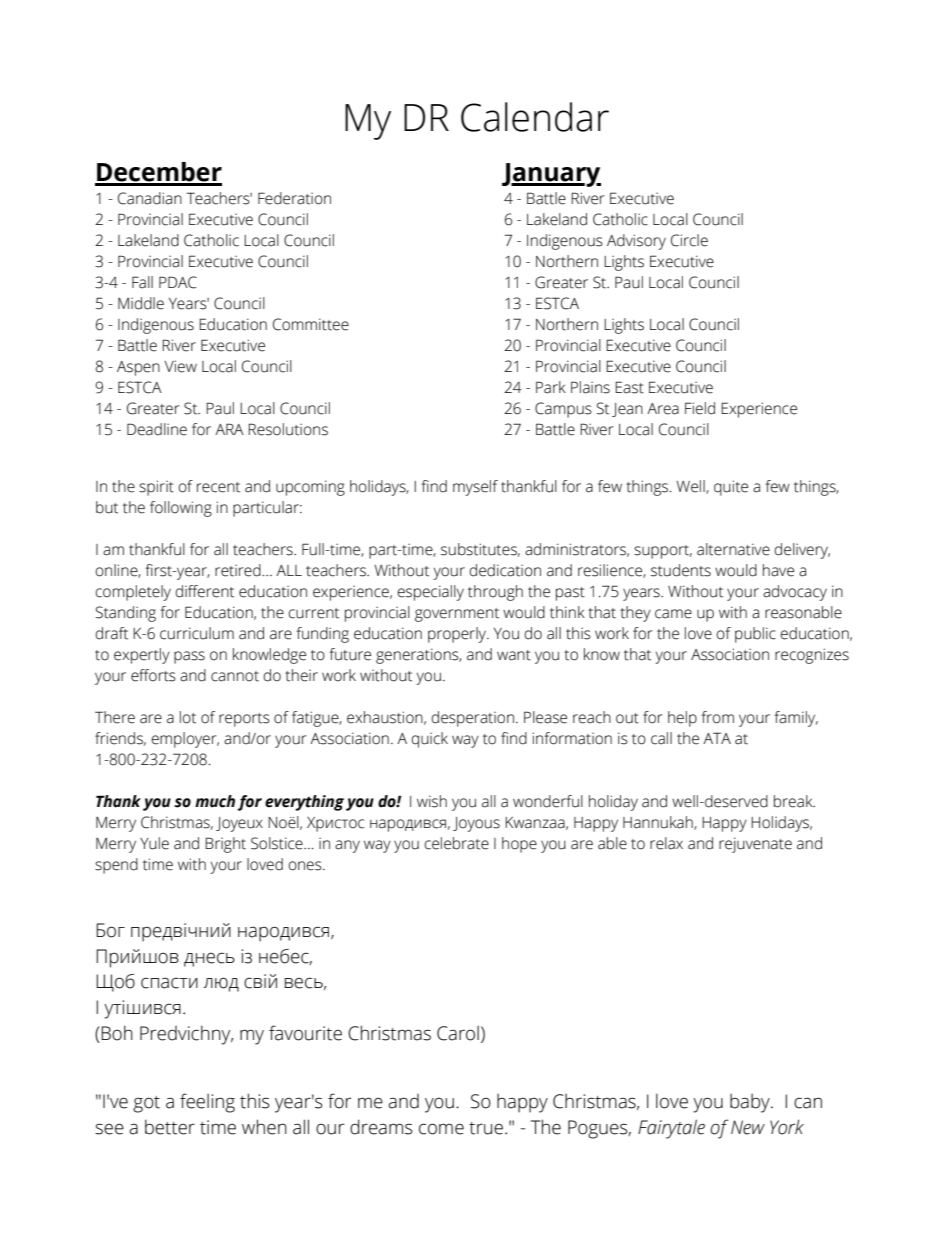 This image has height=1233, width=952. What do you see at coordinates (751, 1103) in the image?
I see `baby` at bounding box center [751, 1103].
